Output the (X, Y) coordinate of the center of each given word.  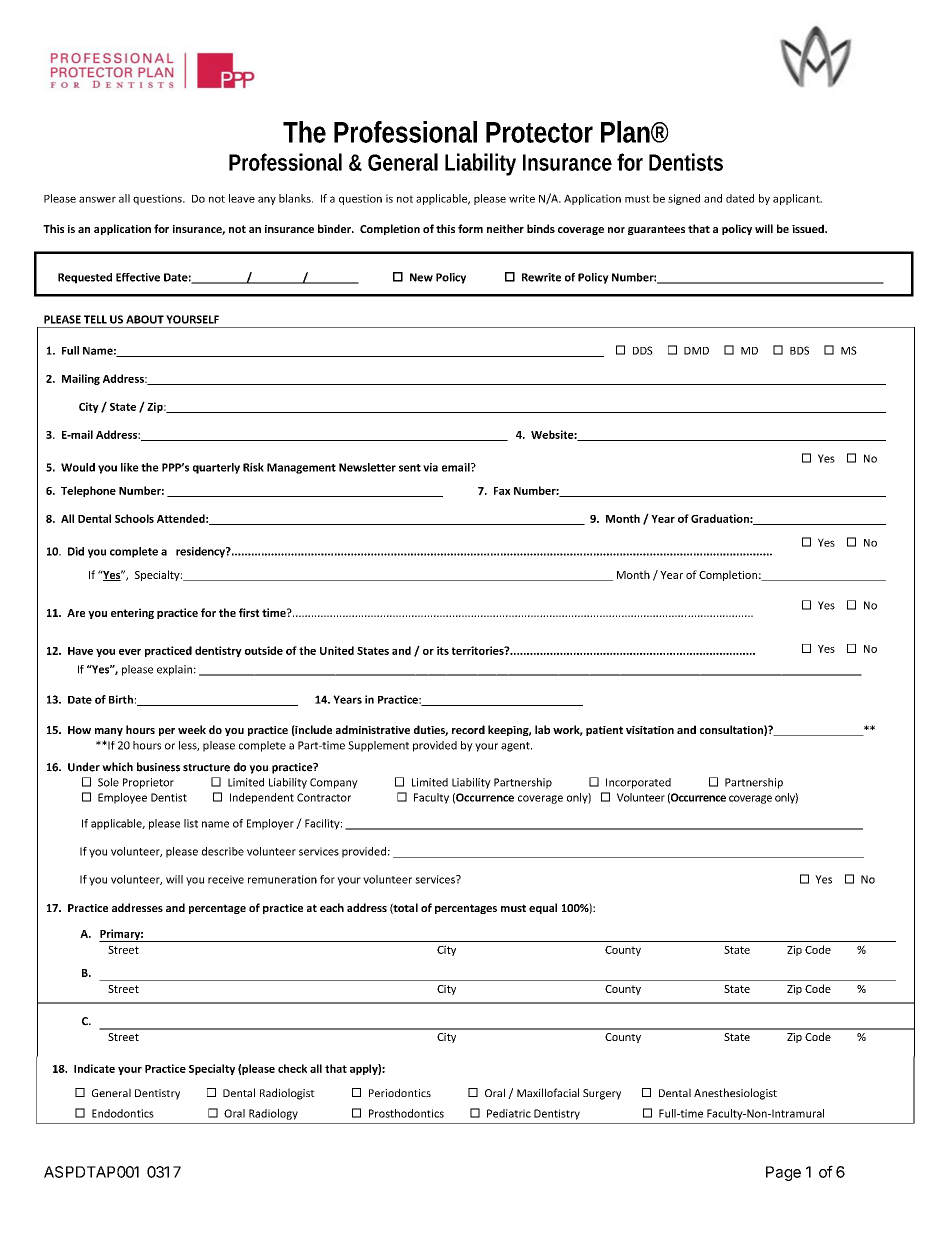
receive (226, 879)
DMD (696, 351)
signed (684, 199)
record (468, 729)
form (470, 228)
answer (97, 199)
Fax (502, 491)
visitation (650, 730)
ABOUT (145, 319)
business (158, 767)
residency (201, 552)
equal (543, 908)
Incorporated (638, 783)
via (430, 467)
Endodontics (123, 1113)
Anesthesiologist (735, 1094)
